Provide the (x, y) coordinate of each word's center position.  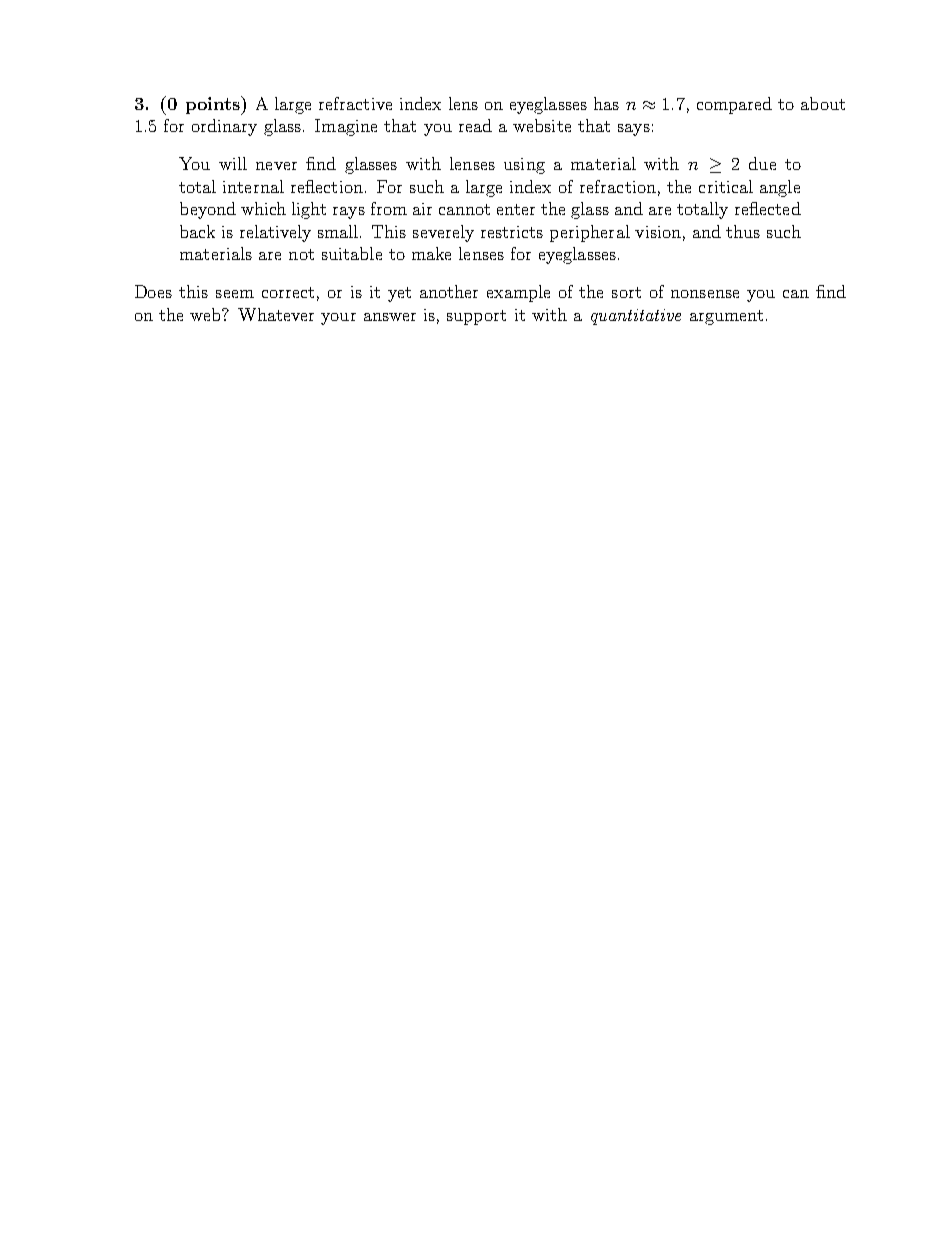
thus (743, 231)
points (214, 105)
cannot (464, 209)
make (431, 253)
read (475, 125)
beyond (208, 210)
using (524, 166)
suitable (352, 253)
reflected (768, 208)
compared (734, 105)
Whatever (276, 314)
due (762, 163)
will (233, 163)
